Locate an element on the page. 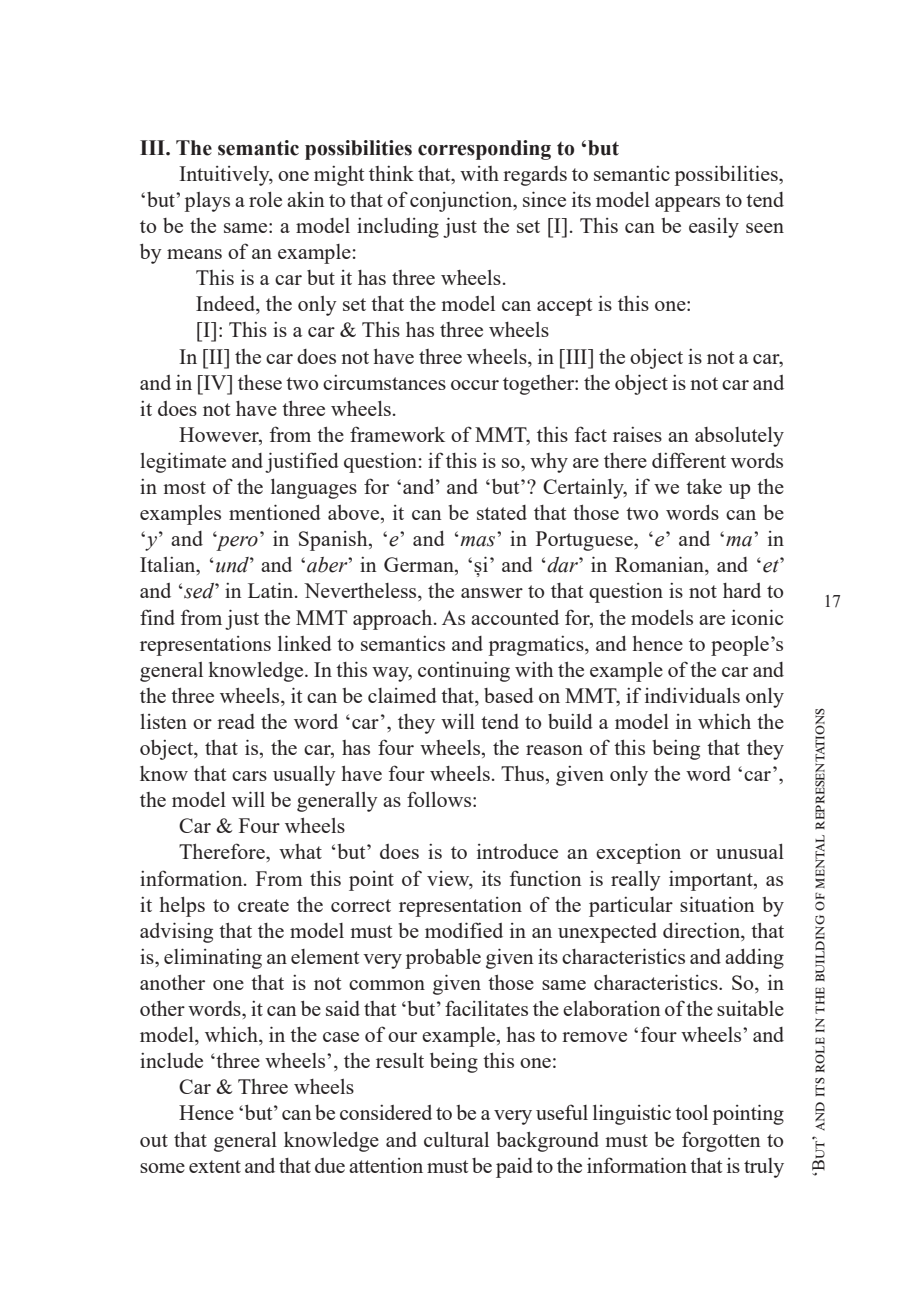 This document has height=1289, width=924. modified is located at coordinates (464, 930).
